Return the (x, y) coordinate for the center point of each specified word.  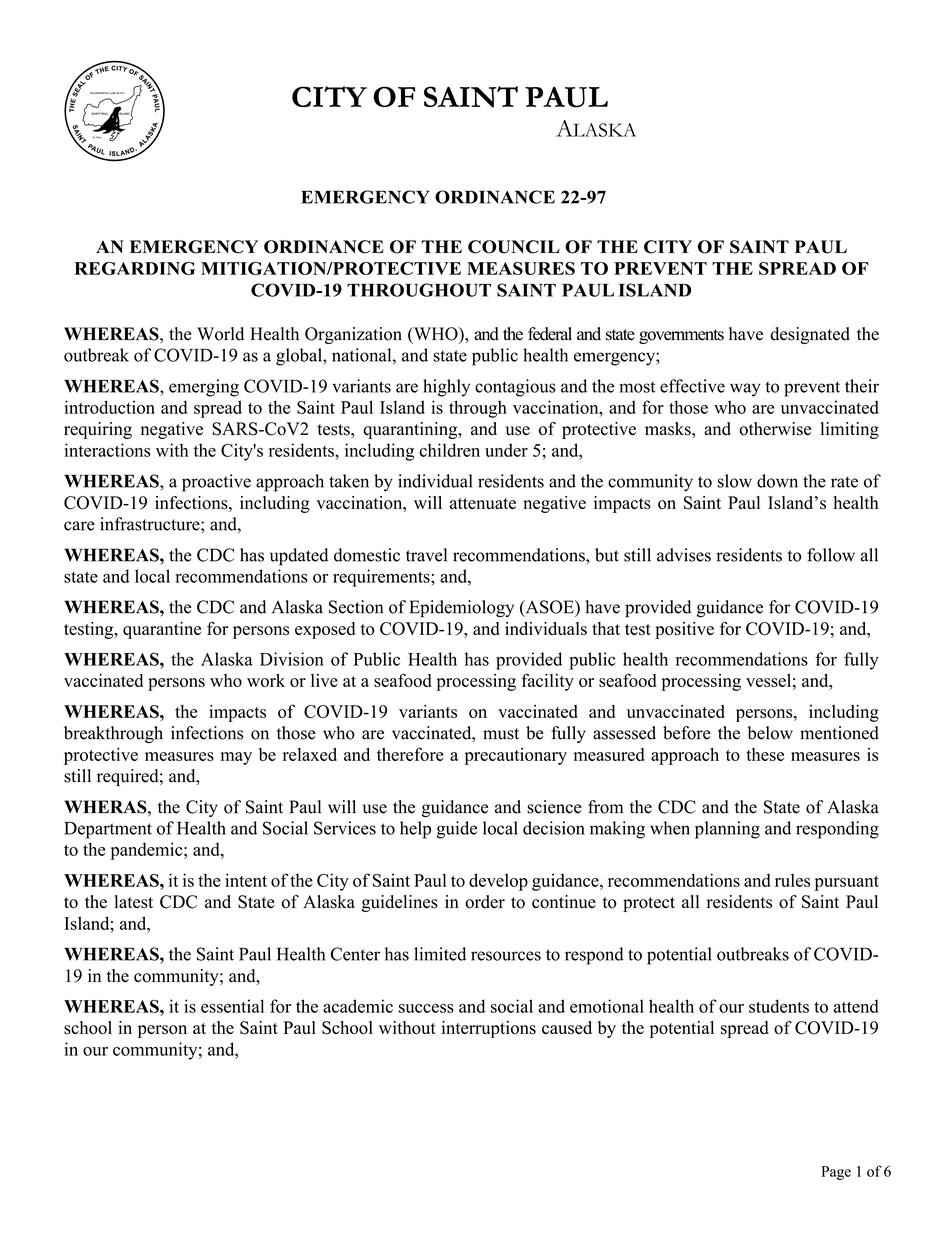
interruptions (488, 1029)
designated (810, 335)
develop (498, 882)
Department (108, 830)
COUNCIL (514, 247)
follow (831, 555)
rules (792, 880)
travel (426, 555)
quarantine (162, 630)
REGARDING (134, 268)
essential (232, 1006)
